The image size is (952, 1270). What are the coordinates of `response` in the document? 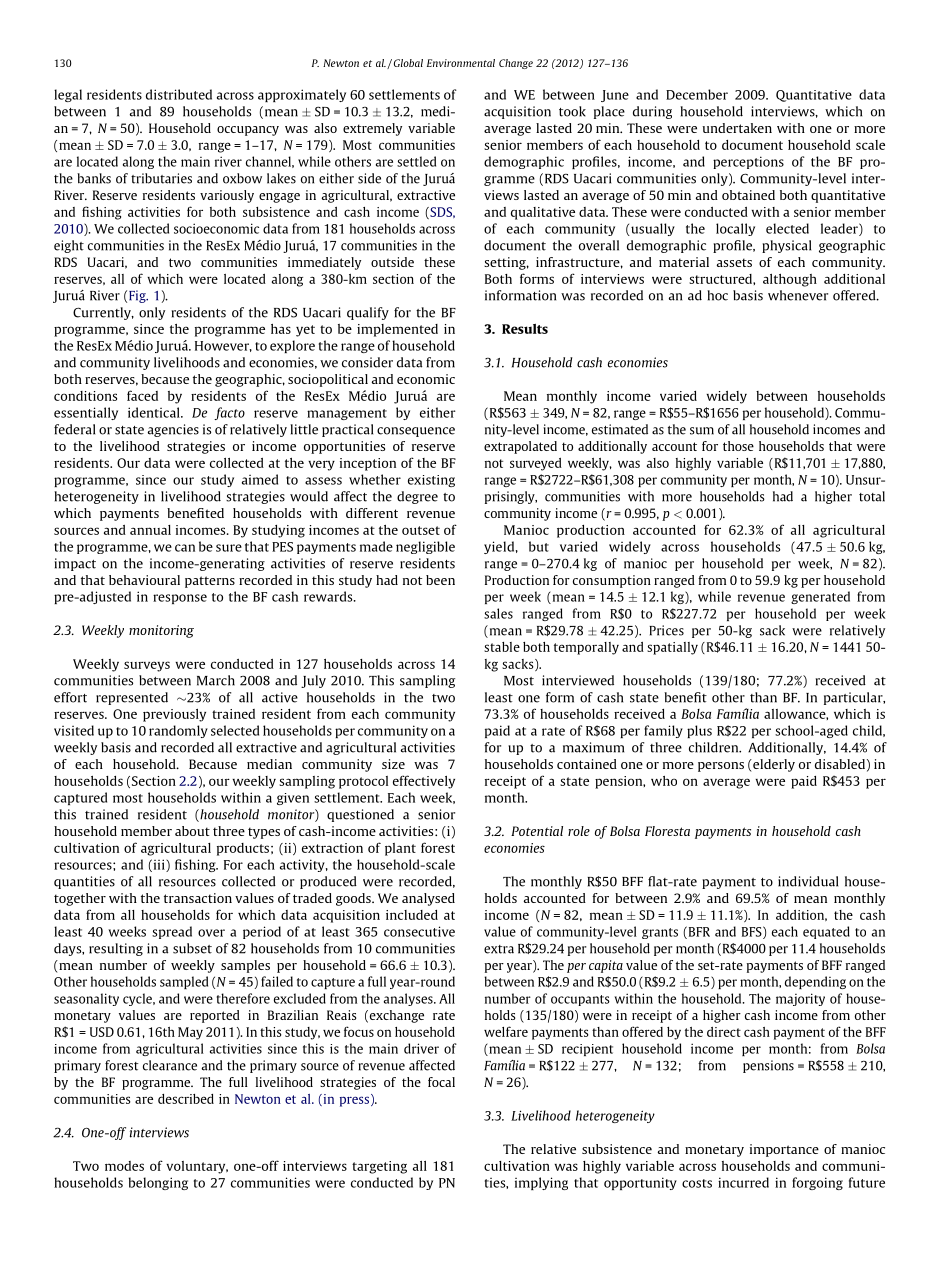 It's located at (180, 599).
